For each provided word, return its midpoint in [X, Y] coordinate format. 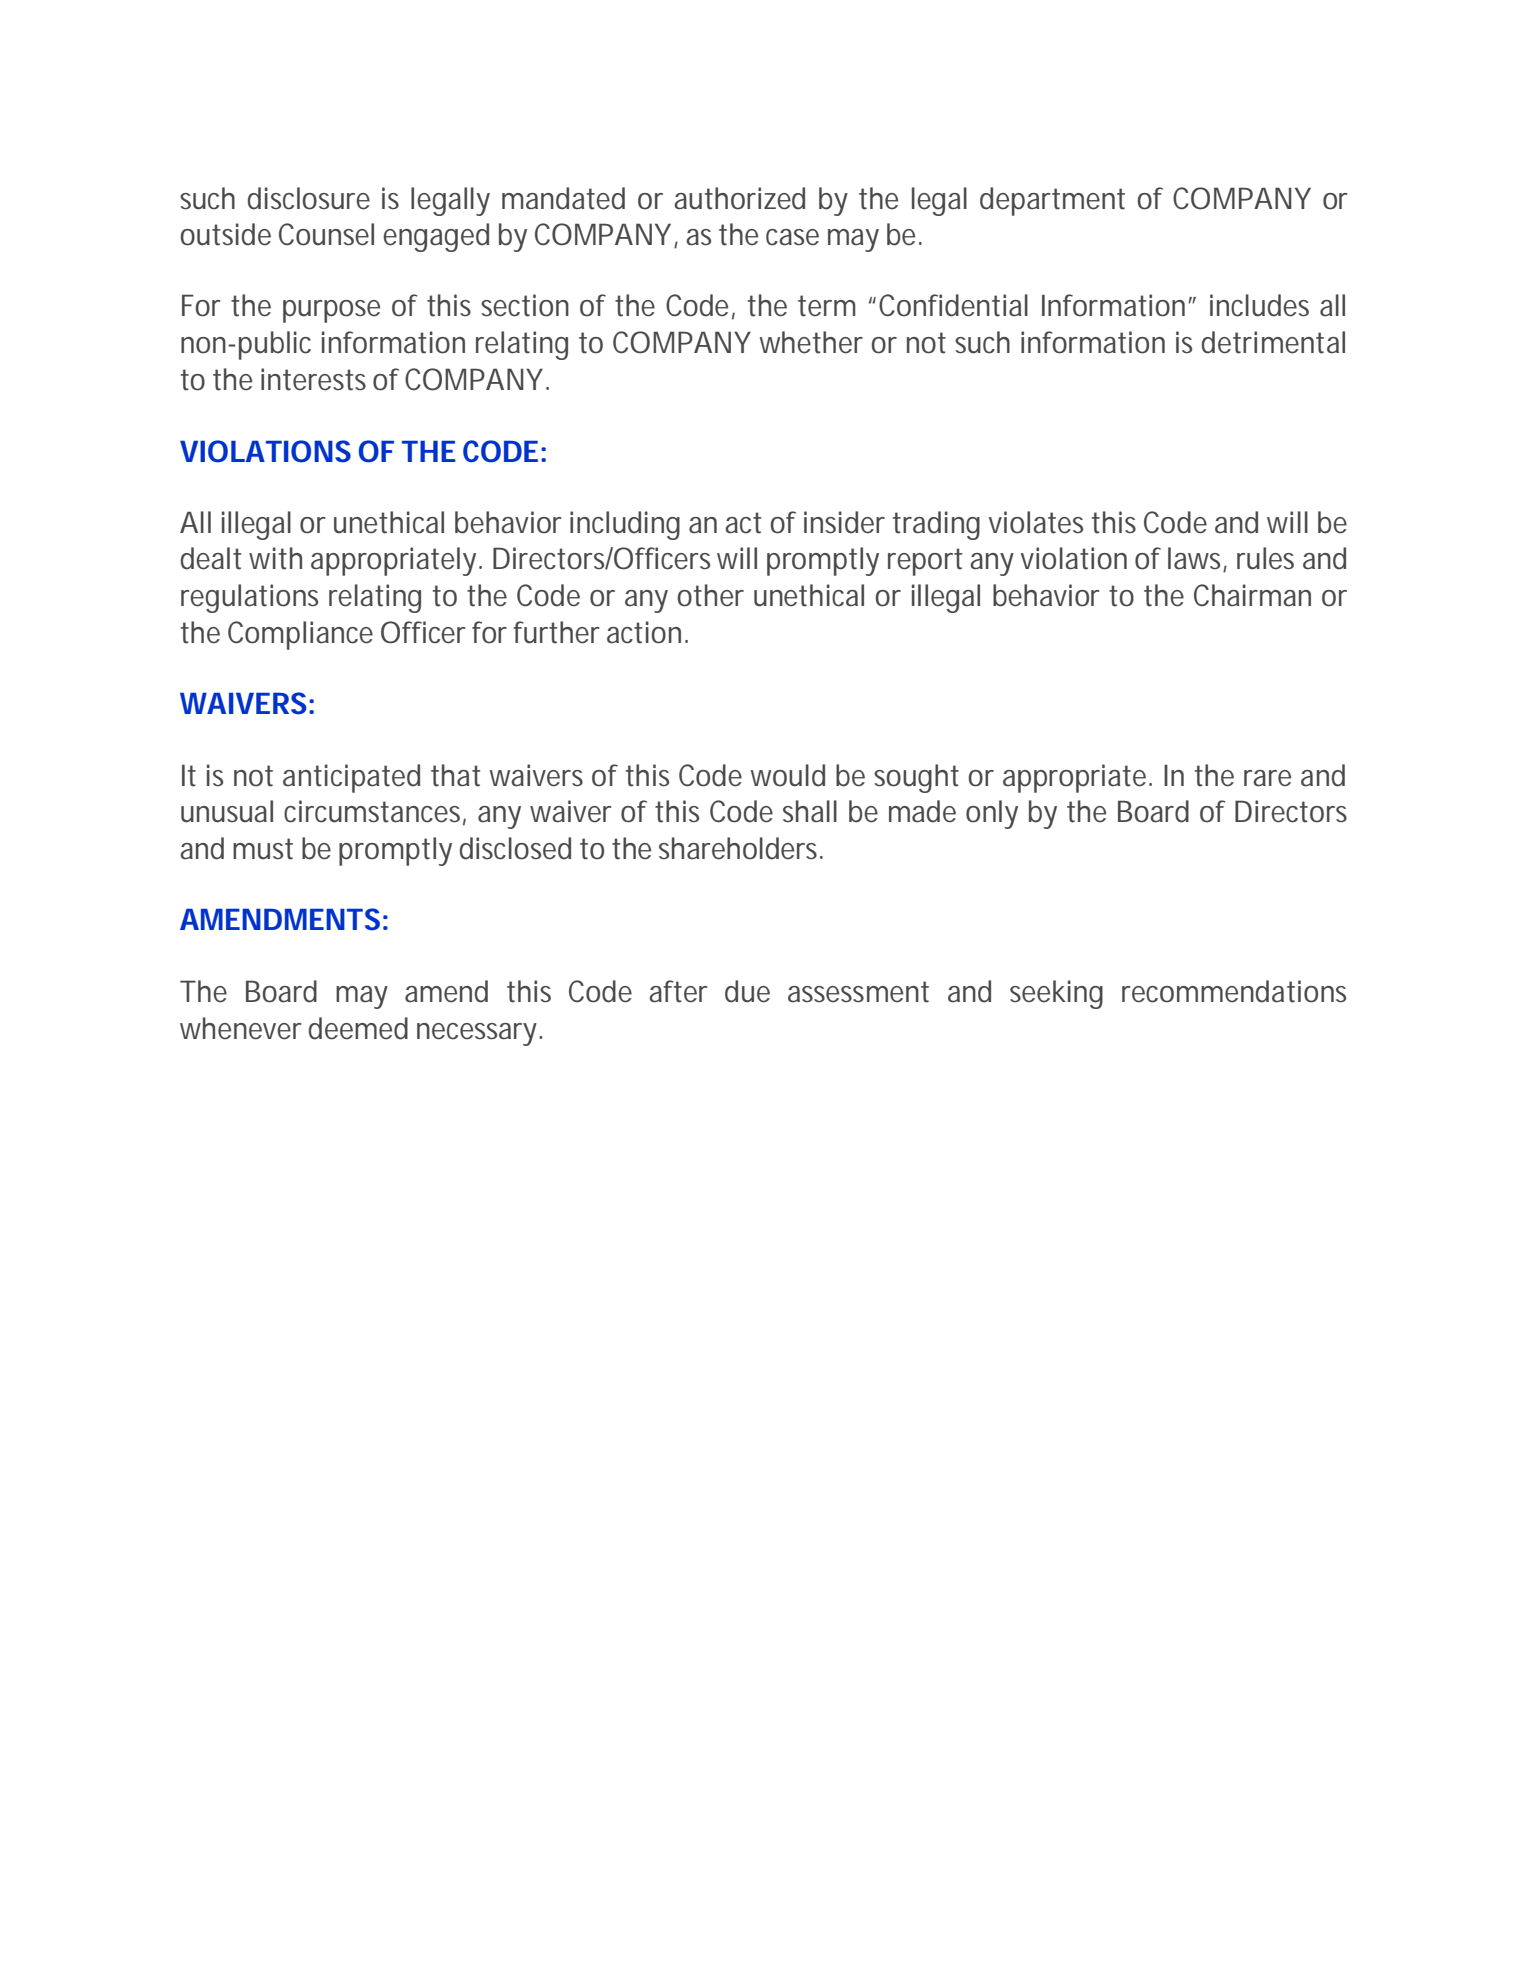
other [711, 595]
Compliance [300, 635]
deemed [358, 1028]
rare [1267, 778]
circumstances [375, 812]
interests [313, 379]
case [792, 237]
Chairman [1252, 595]
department [1052, 201]
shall [810, 811]
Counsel [326, 234]
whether [811, 342]
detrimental [1273, 342]
